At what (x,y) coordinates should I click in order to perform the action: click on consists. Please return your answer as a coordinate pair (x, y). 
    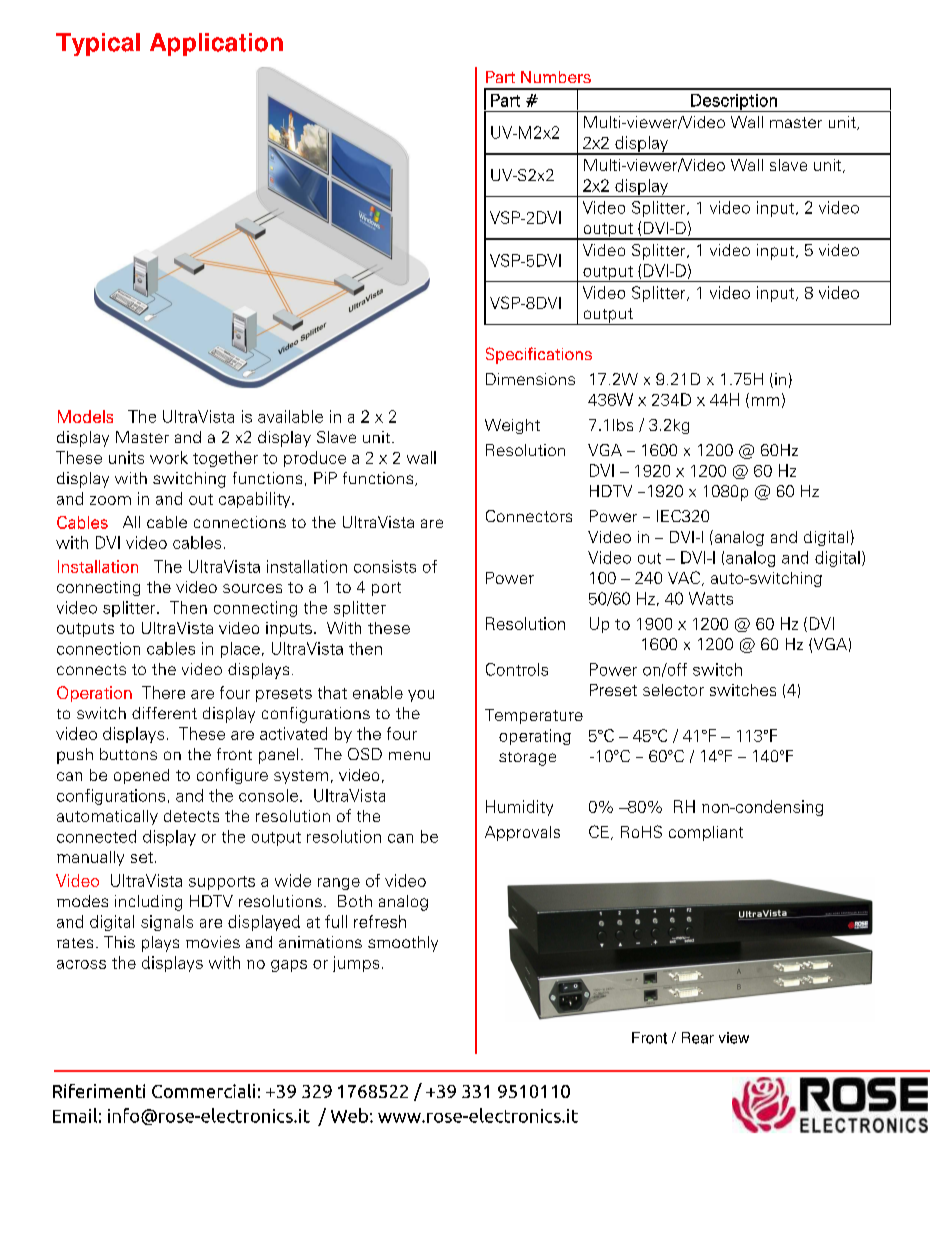
    Looking at the image, I should click on (385, 566).
